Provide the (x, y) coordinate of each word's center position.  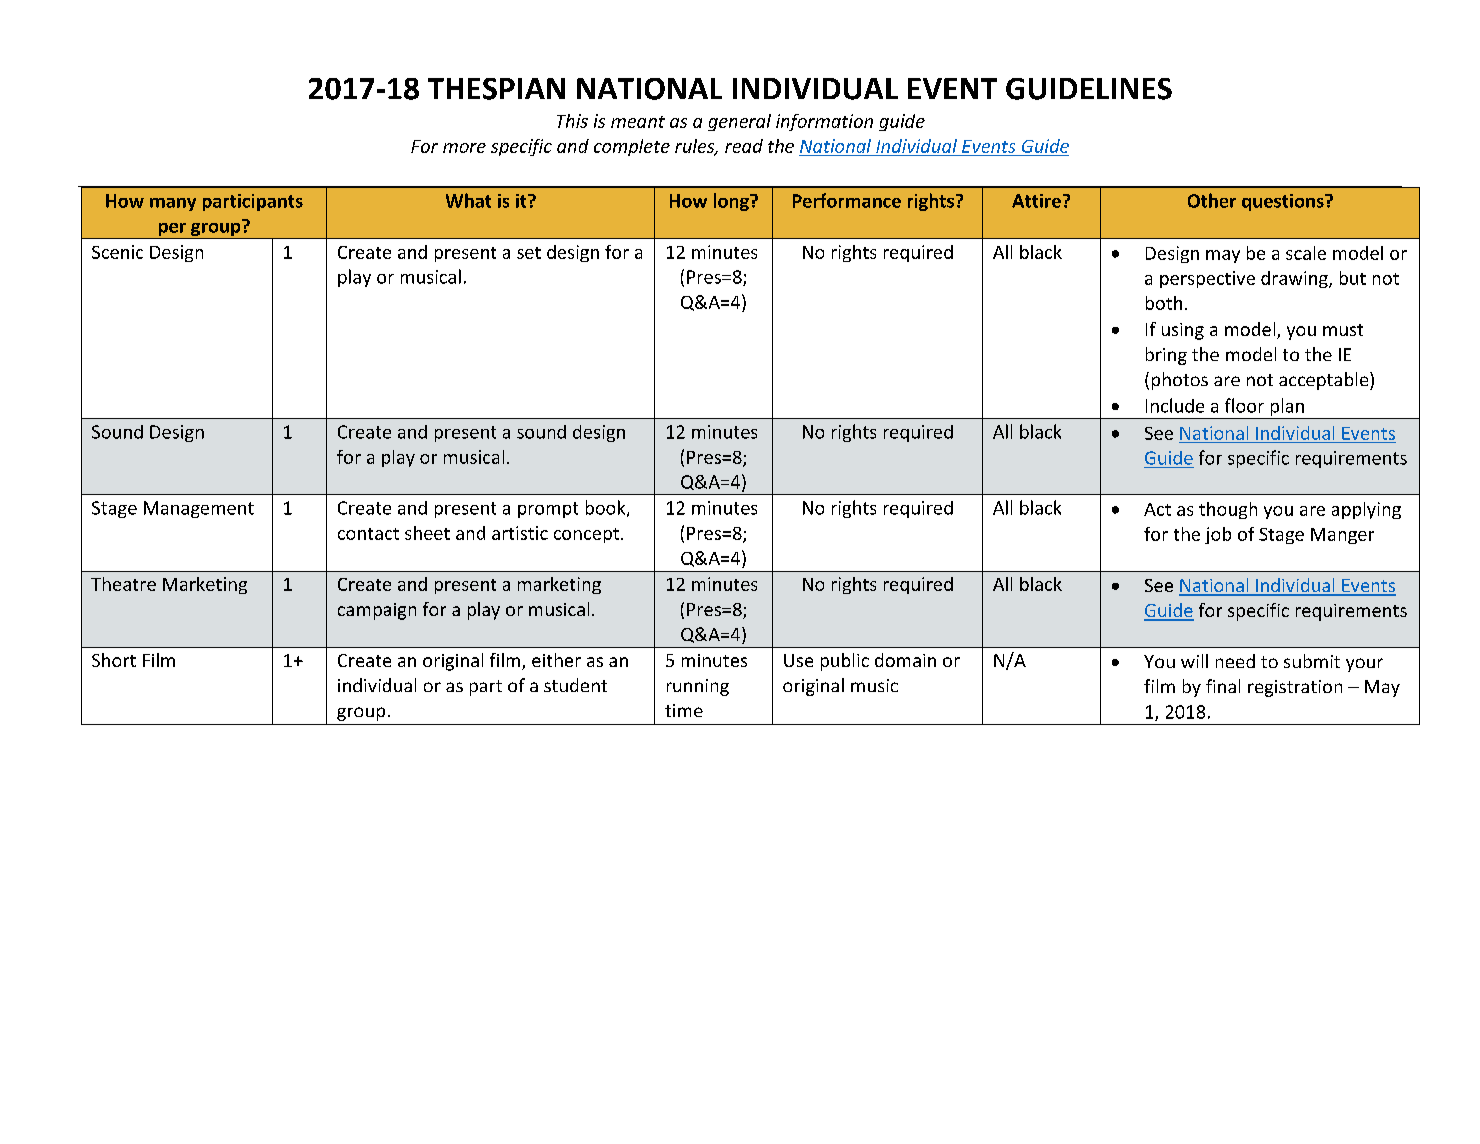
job (1218, 535)
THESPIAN (496, 89)
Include (1175, 405)
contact (368, 534)
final (1223, 686)
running (698, 687)
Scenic (117, 252)
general (739, 122)
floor (1244, 405)
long (732, 202)
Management (199, 509)
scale (1306, 253)
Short (114, 660)
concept (588, 535)
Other (1212, 200)
